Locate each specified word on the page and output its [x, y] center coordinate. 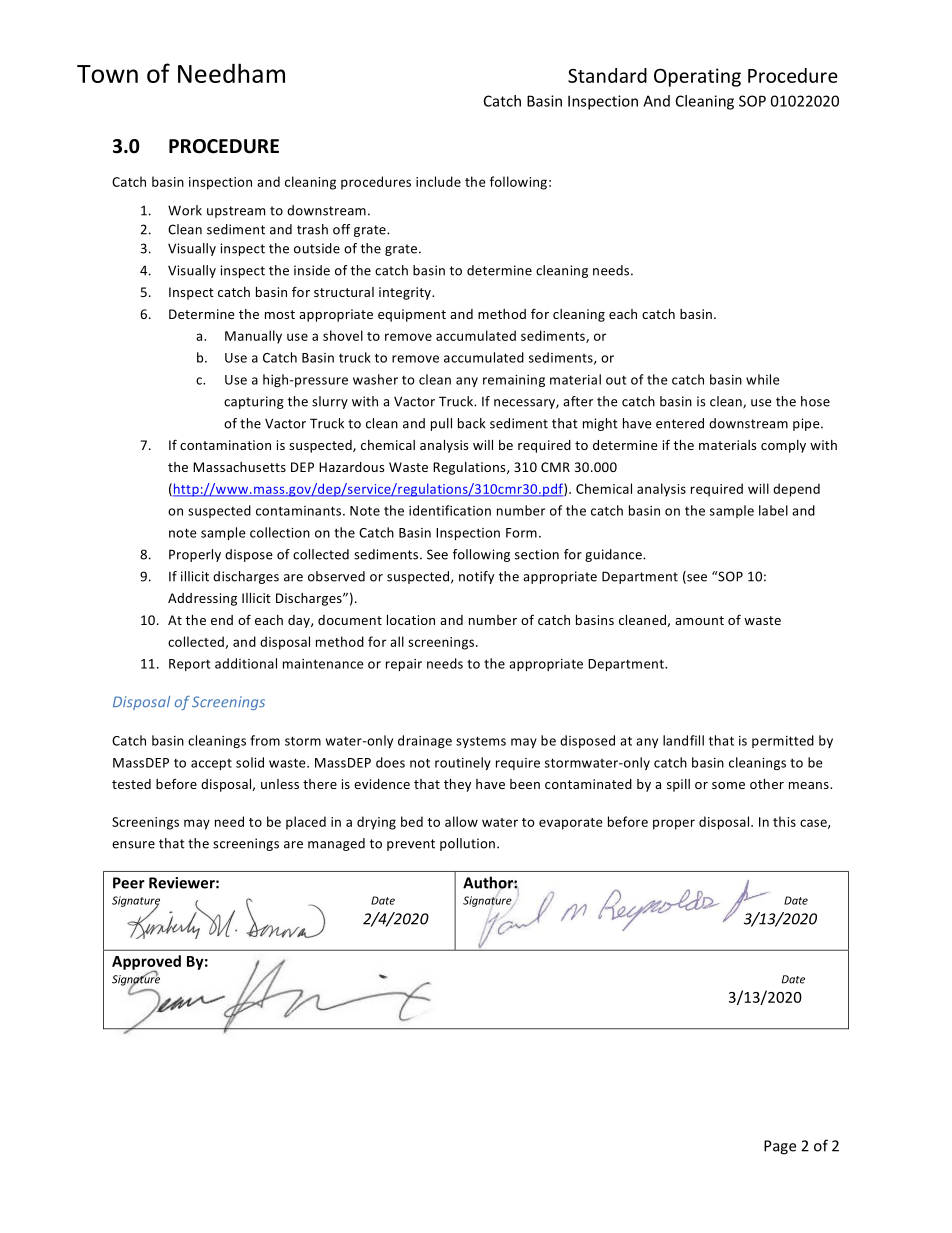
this [784, 821]
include [438, 181]
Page [780, 1147]
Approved [146, 963]
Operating [697, 77]
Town [107, 74]
